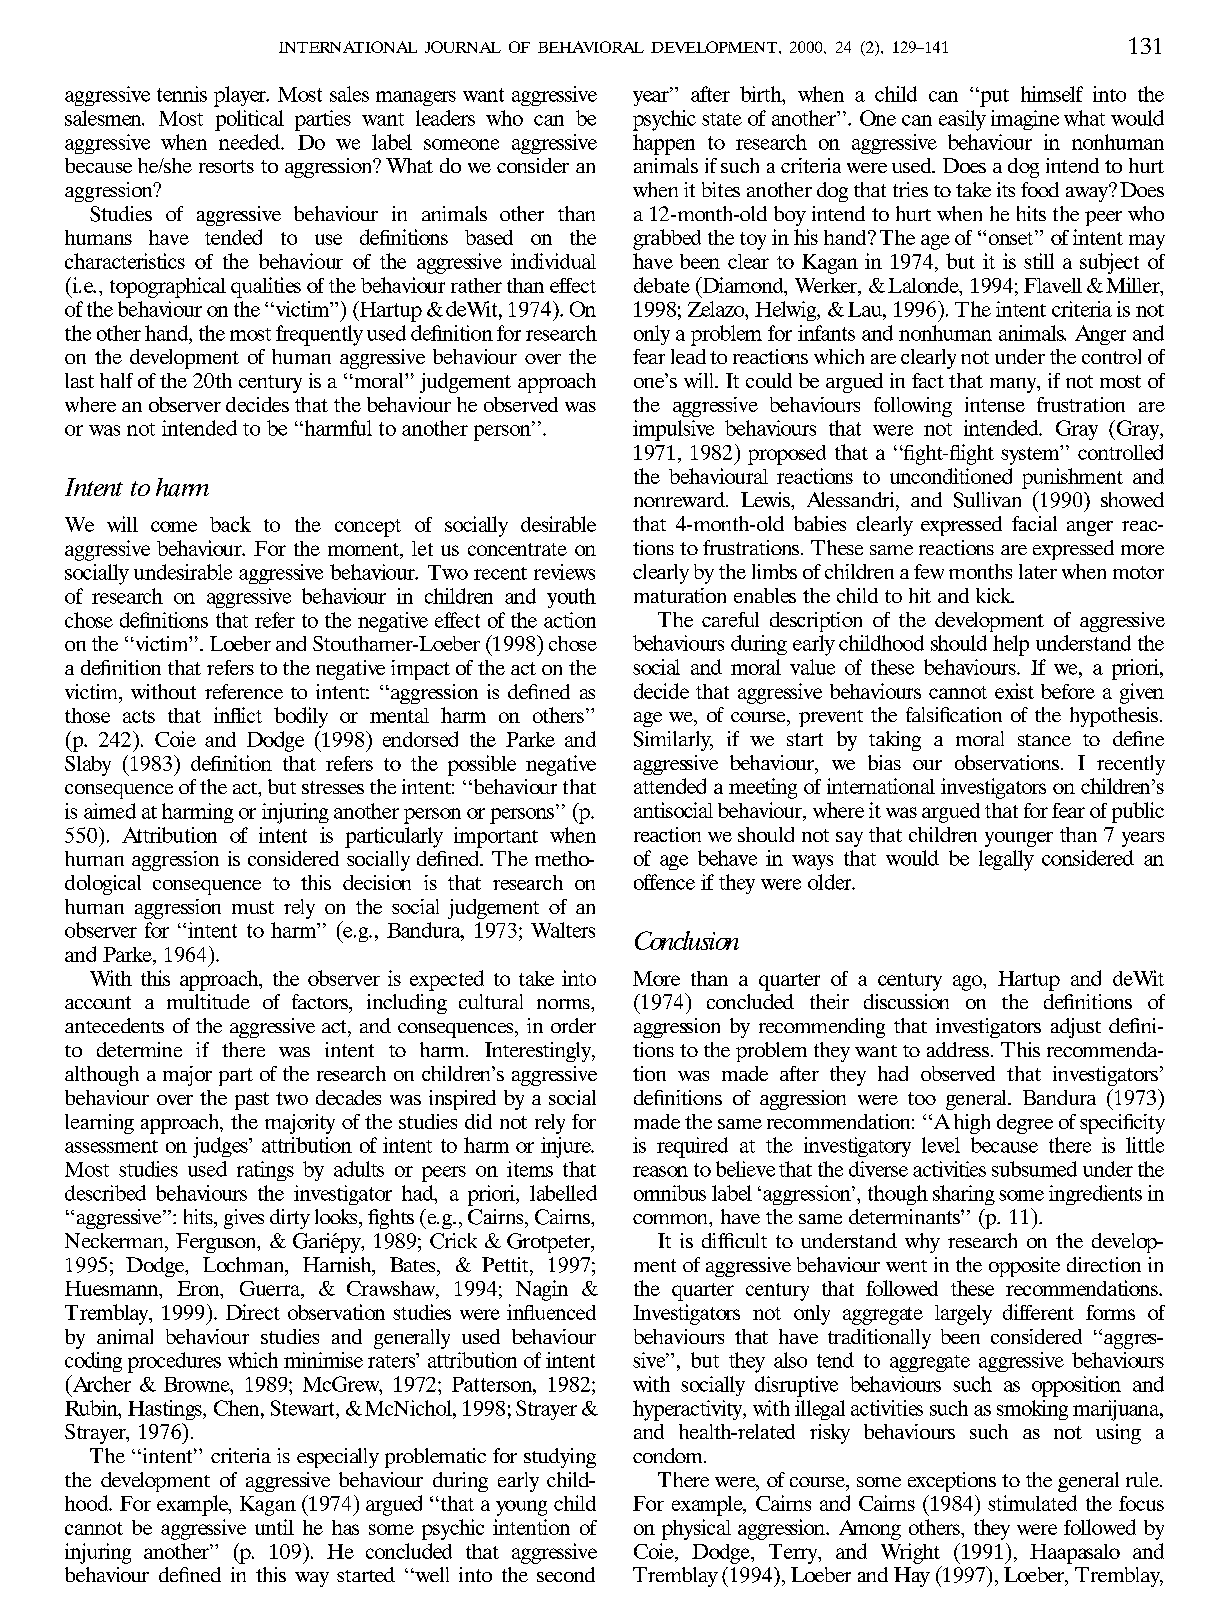 Image resolution: width=1229 pixels, height=1620 pixels. What do you see at coordinates (1038, 571) in the screenshot?
I see `later` at bounding box center [1038, 571].
